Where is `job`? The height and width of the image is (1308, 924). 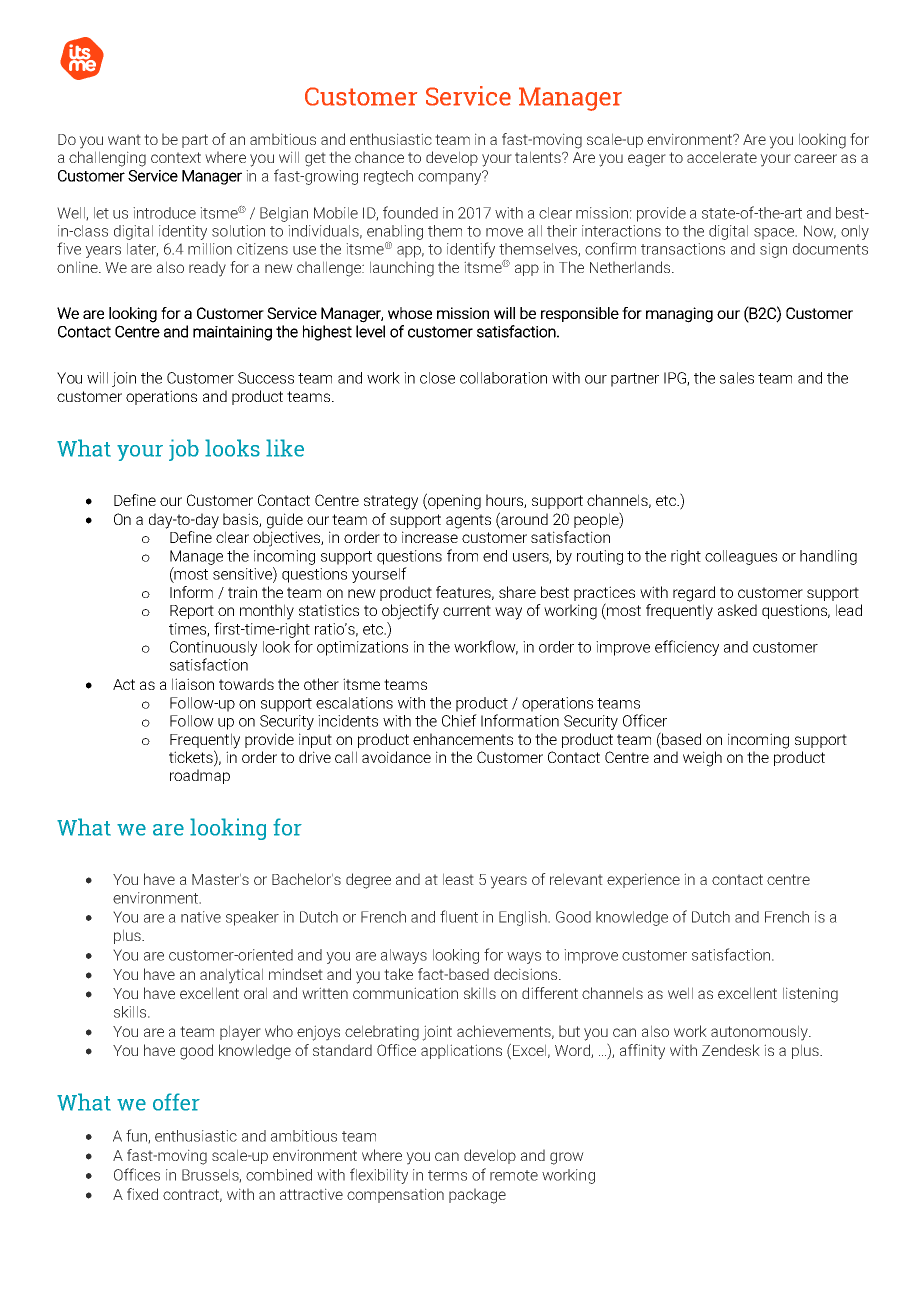
job is located at coordinates (184, 450).
